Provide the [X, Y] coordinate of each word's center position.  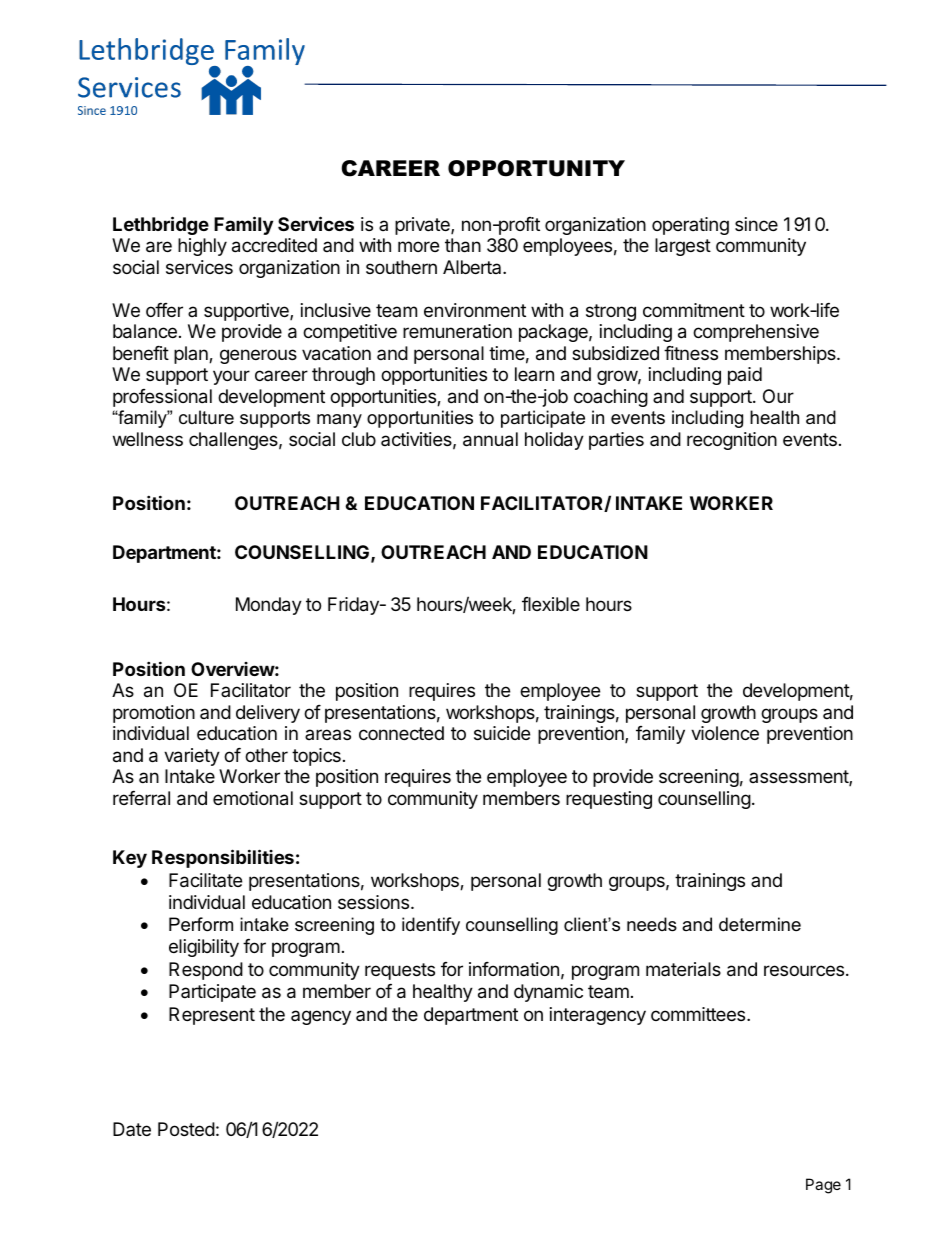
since [756, 224]
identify [431, 926]
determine [760, 924]
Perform [201, 924]
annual [490, 439]
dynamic [548, 993]
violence [725, 733]
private [423, 226]
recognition [732, 441]
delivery [268, 714]
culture [206, 417]
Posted [186, 1129]
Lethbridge [161, 225]
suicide [502, 733]
